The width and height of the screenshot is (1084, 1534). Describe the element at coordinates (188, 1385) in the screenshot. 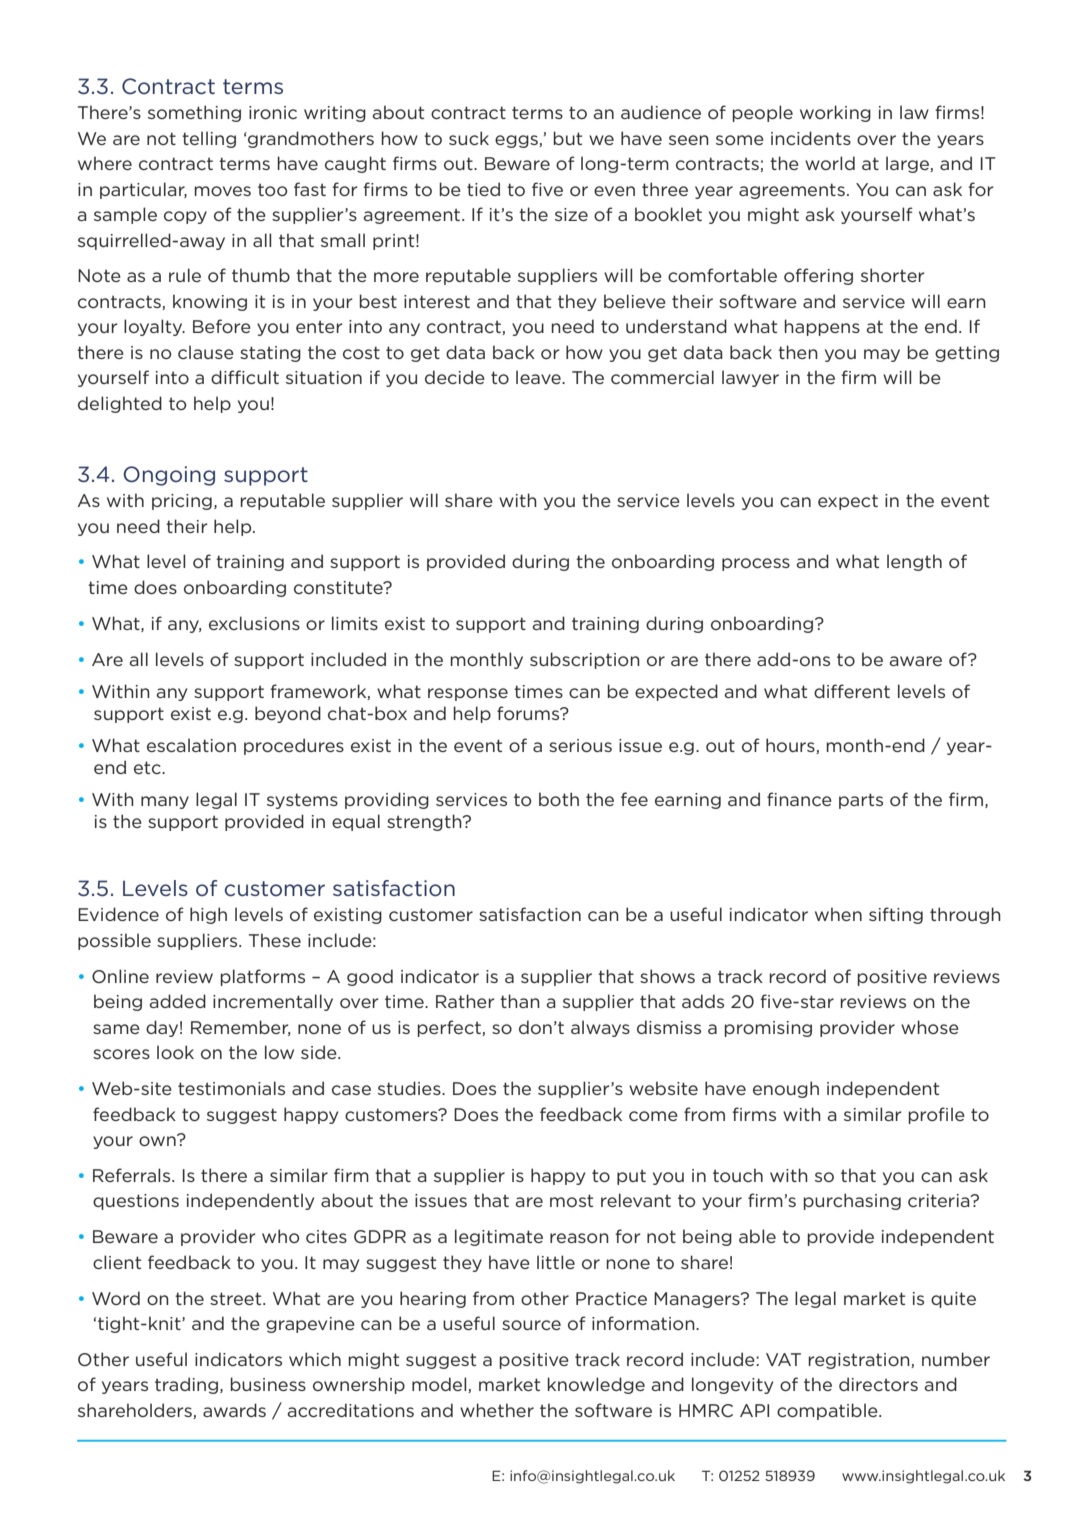

I see `trading` at that location.
